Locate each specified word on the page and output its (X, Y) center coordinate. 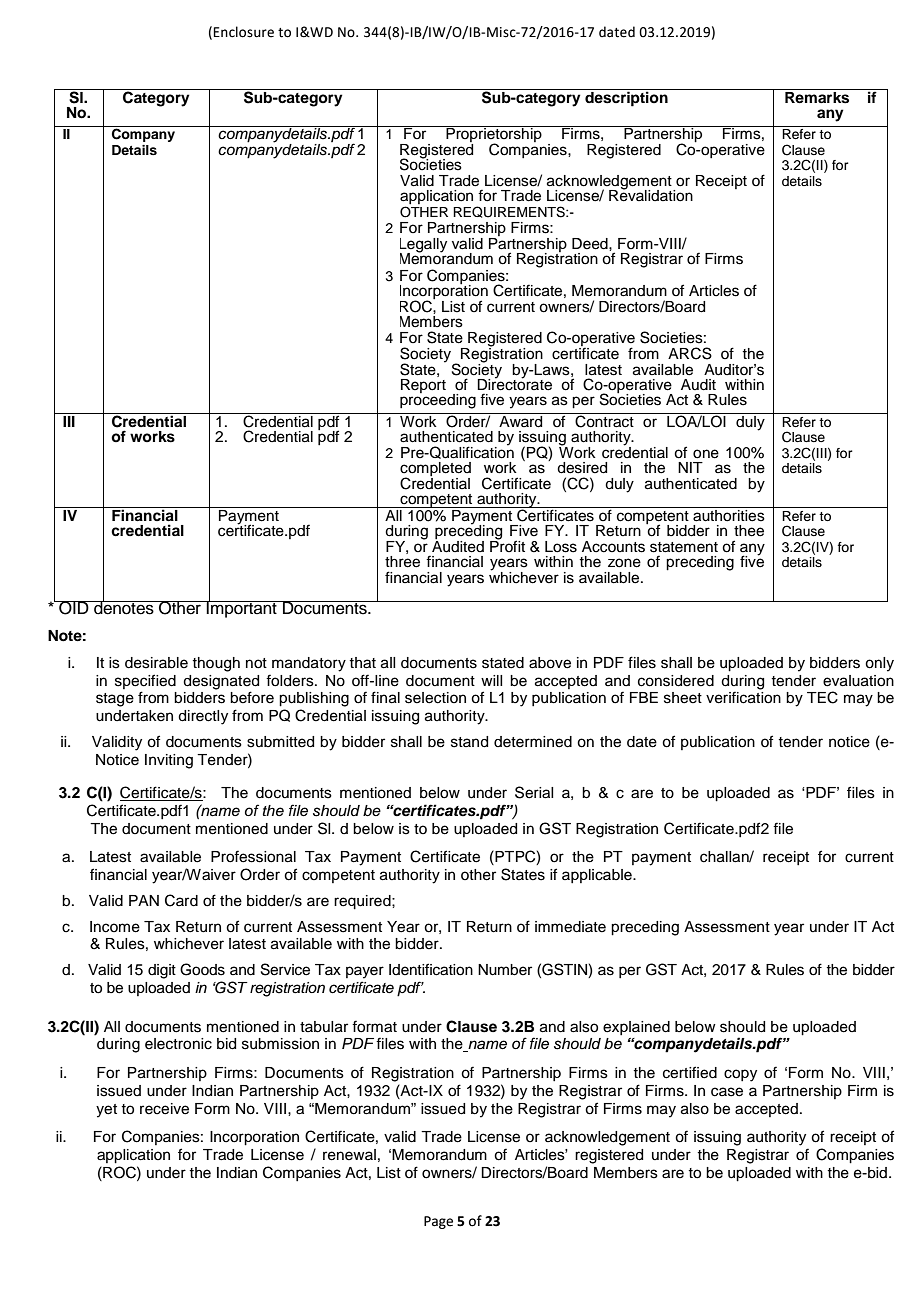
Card (181, 900)
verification (743, 697)
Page (438, 1222)
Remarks (817, 96)
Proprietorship (494, 135)
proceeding (438, 400)
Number (505, 970)
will (491, 680)
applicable (598, 876)
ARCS (690, 353)
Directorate (514, 383)
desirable (156, 663)
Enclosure (243, 32)
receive (164, 1109)
